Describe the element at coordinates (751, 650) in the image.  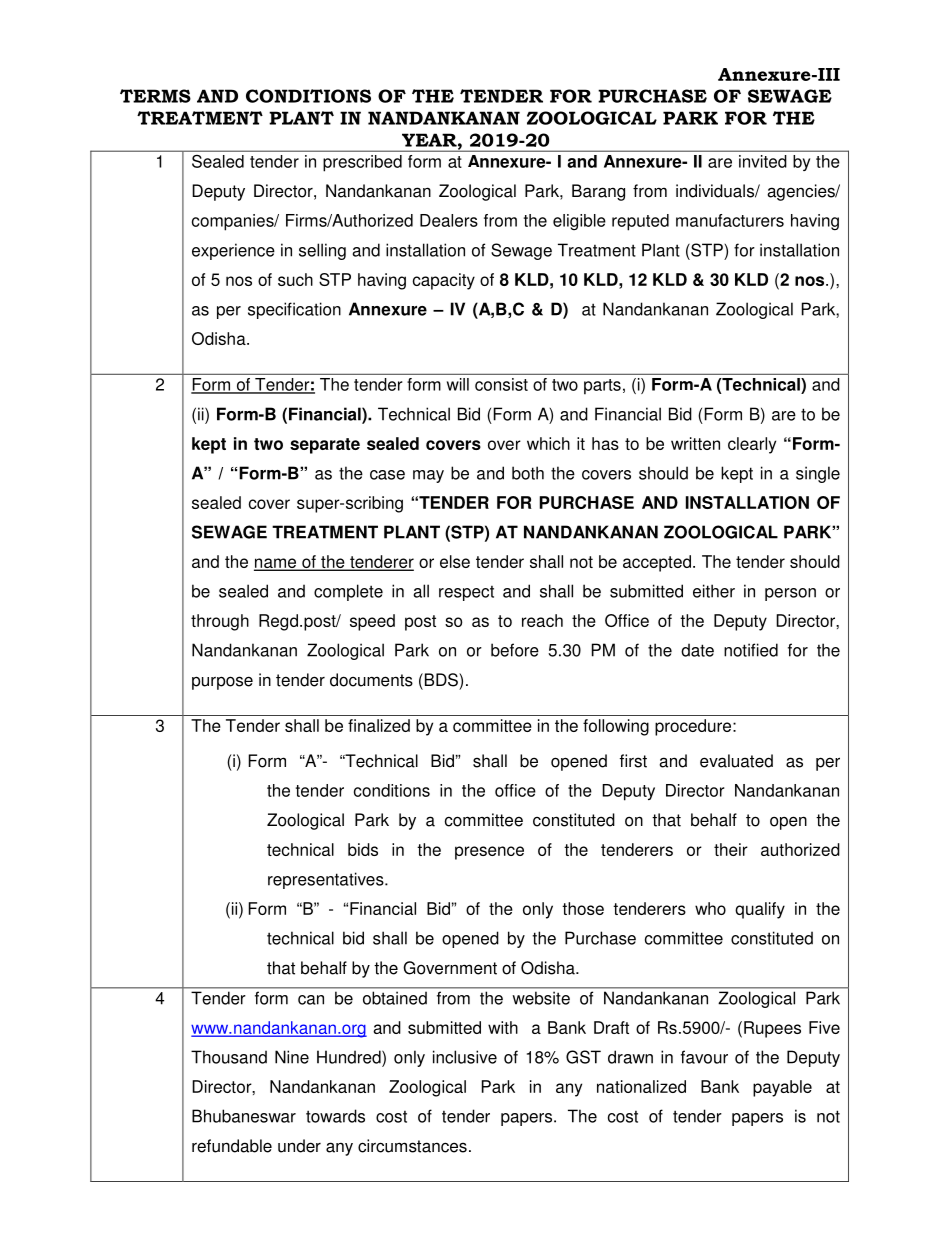
I see `notified` at that location.
